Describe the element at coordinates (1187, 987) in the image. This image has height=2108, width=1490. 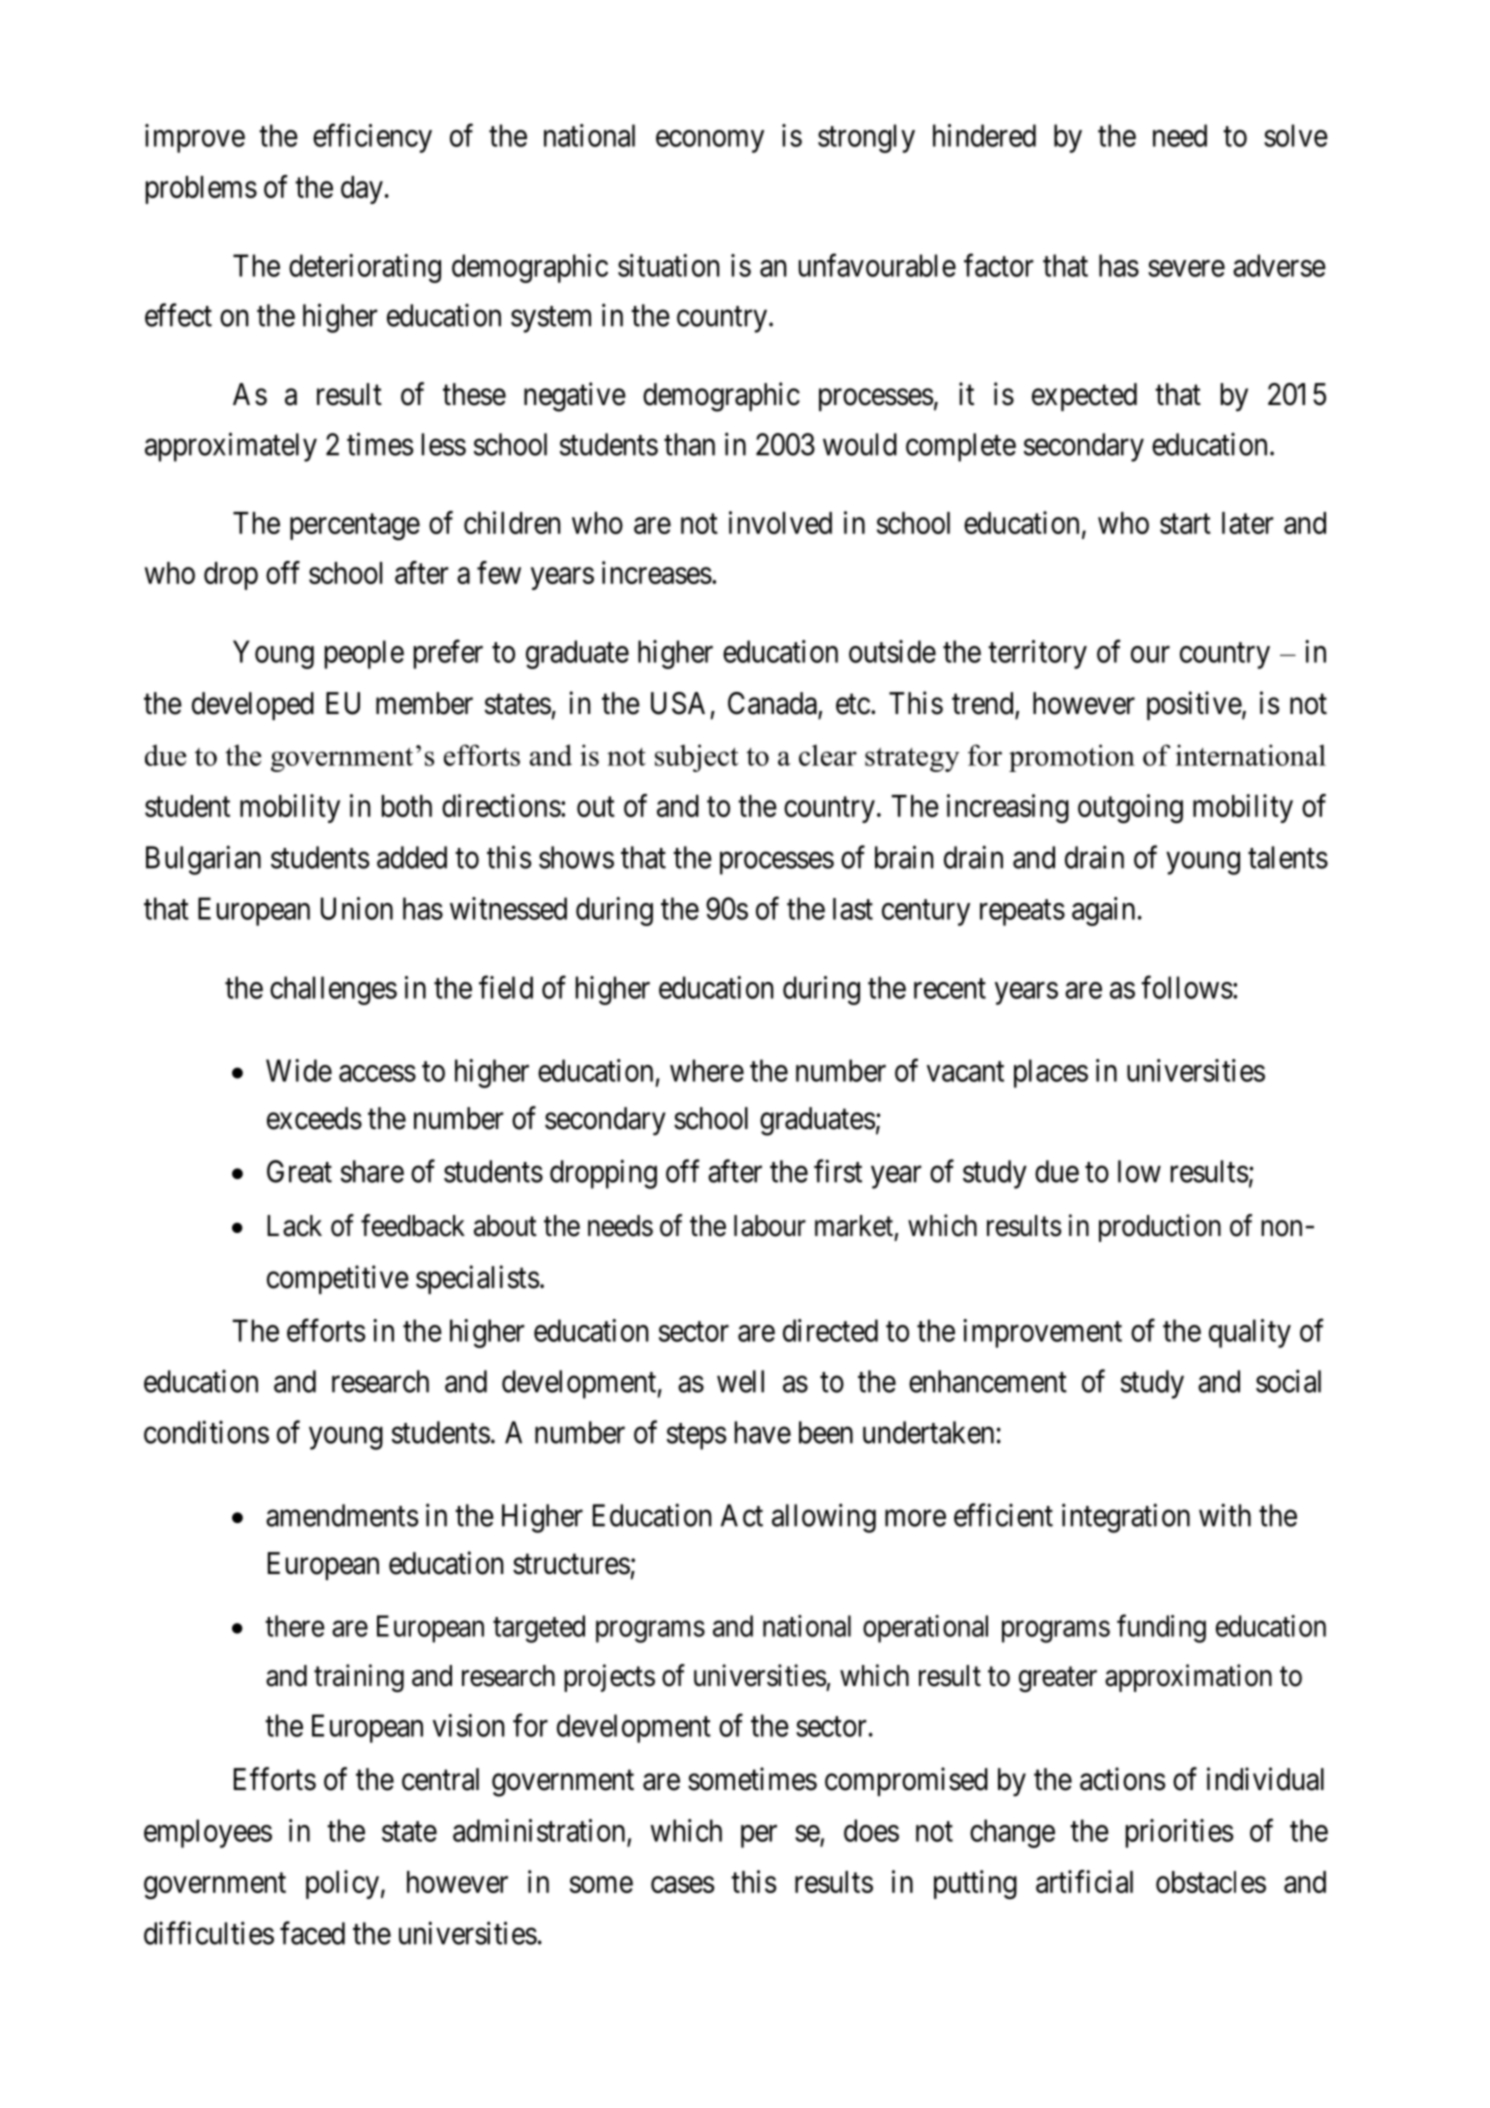
I see `follows` at that location.
